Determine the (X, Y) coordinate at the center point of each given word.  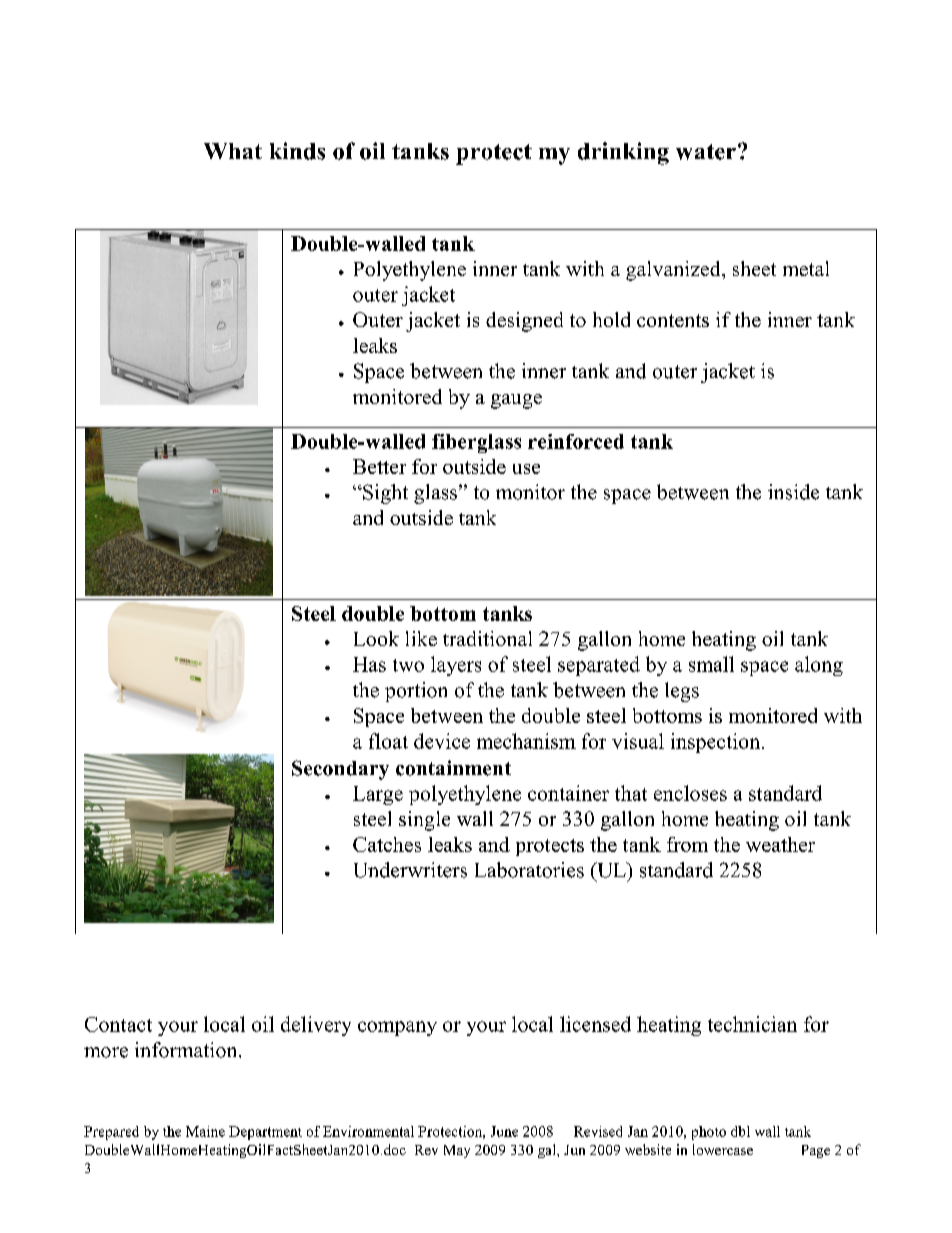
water (706, 152)
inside (793, 492)
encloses (690, 793)
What (233, 151)
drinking (623, 153)
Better (379, 466)
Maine (205, 1131)
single (424, 821)
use (526, 469)
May (457, 1151)
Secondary (340, 770)
